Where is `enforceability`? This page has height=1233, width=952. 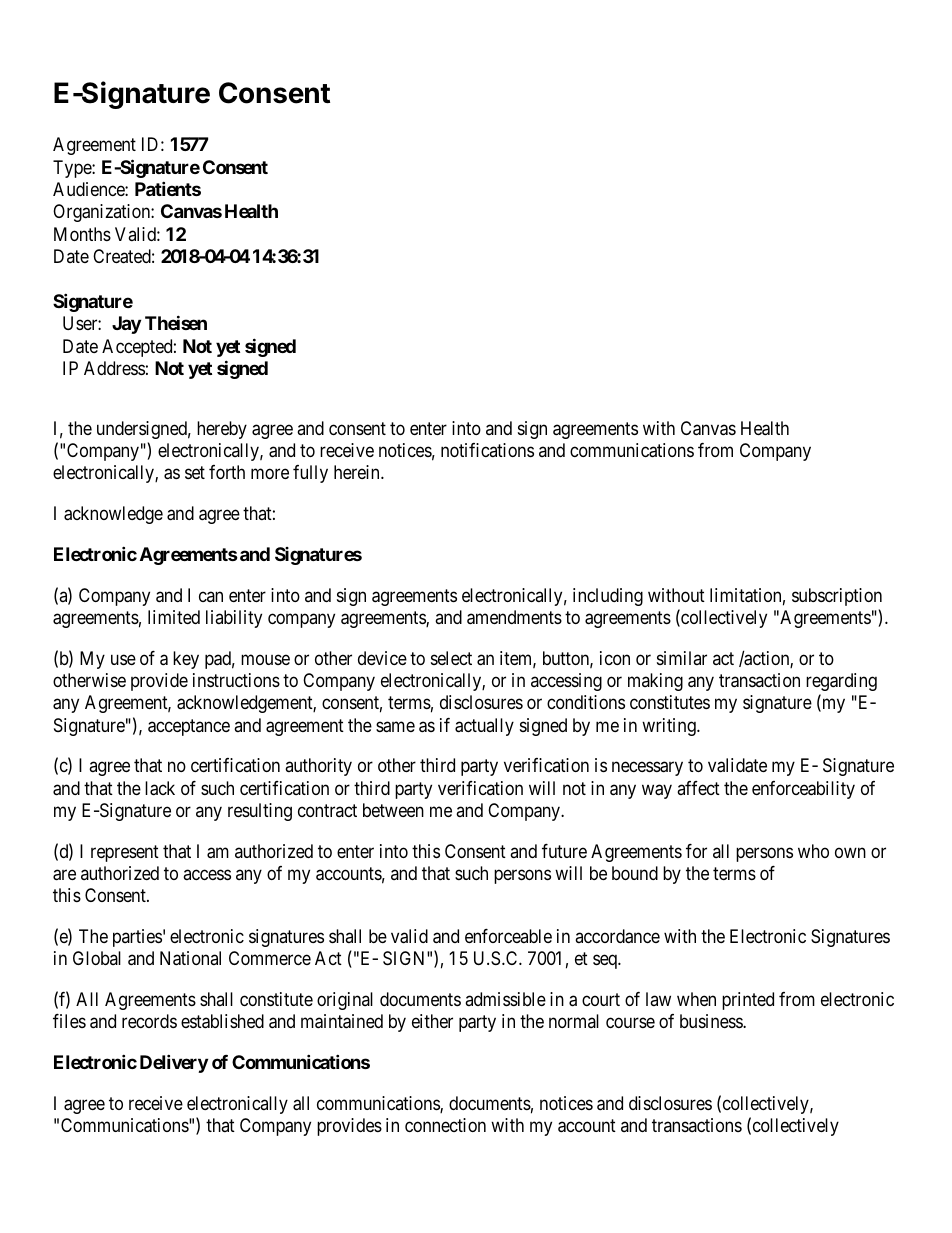 enforceability is located at coordinates (803, 790).
